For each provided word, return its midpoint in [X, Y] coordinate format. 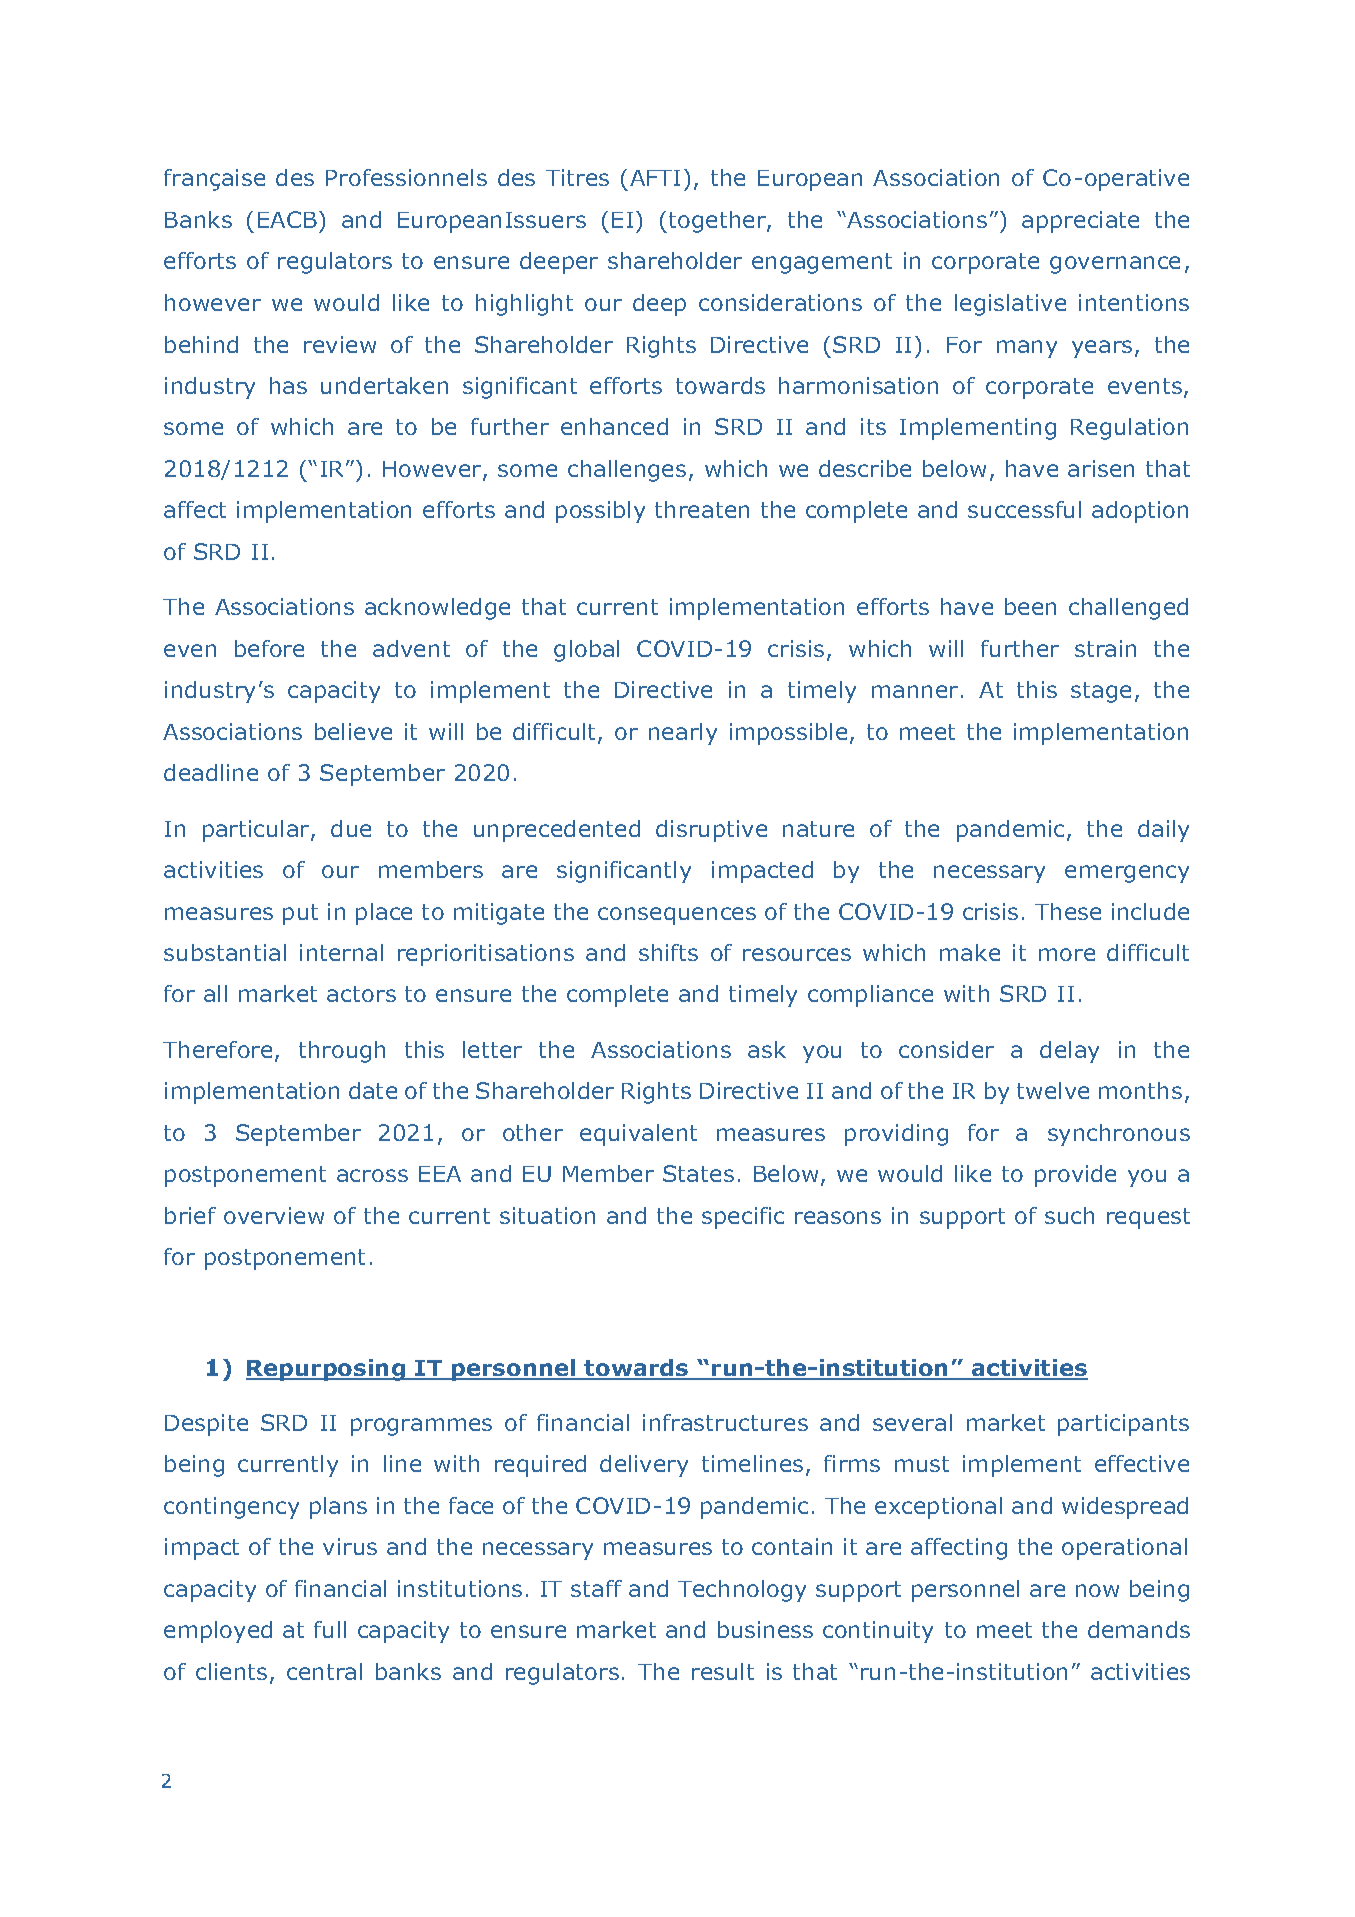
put [300, 914]
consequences [677, 916]
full [330, 1629]
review [340, 344]
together [718, 222]
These [1068, 911]
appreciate [1080, 222]
